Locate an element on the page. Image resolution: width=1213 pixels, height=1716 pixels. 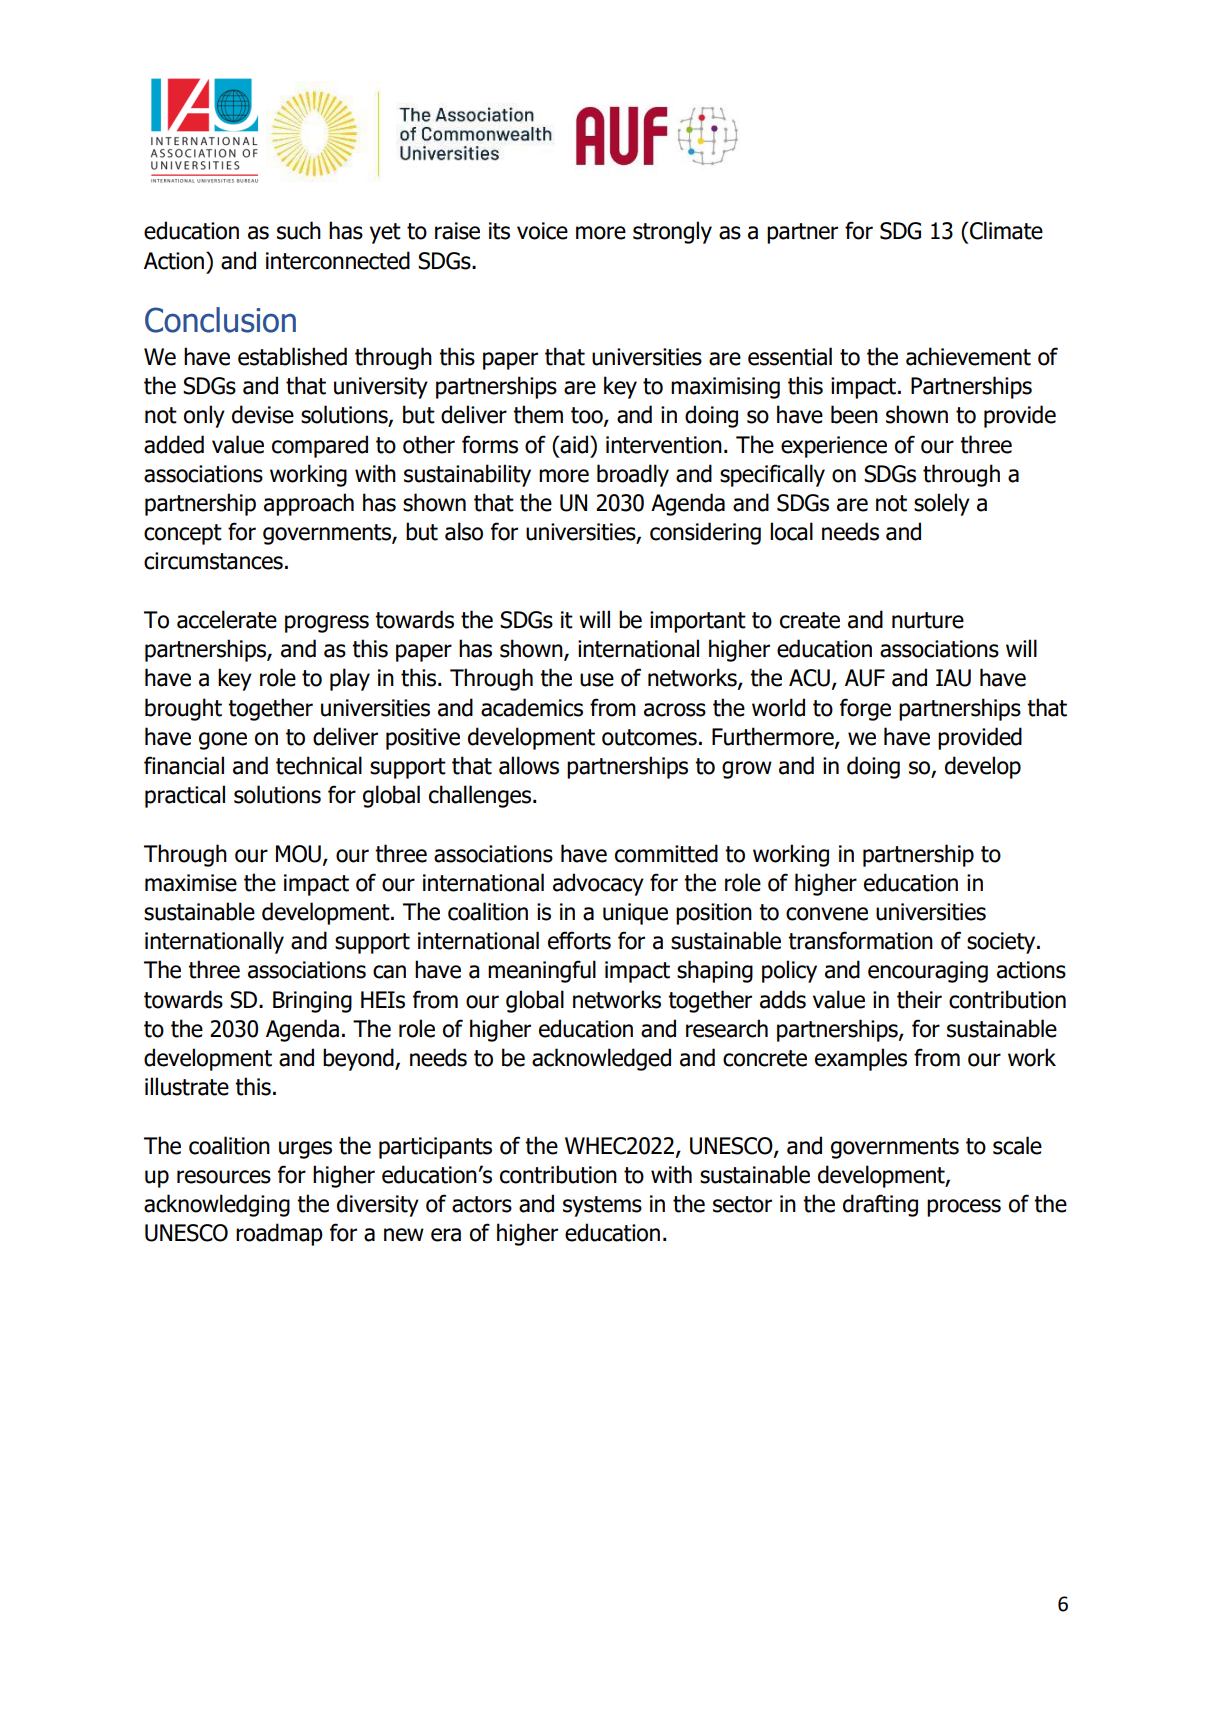
circumstances is located at coordinates (213, 561).
